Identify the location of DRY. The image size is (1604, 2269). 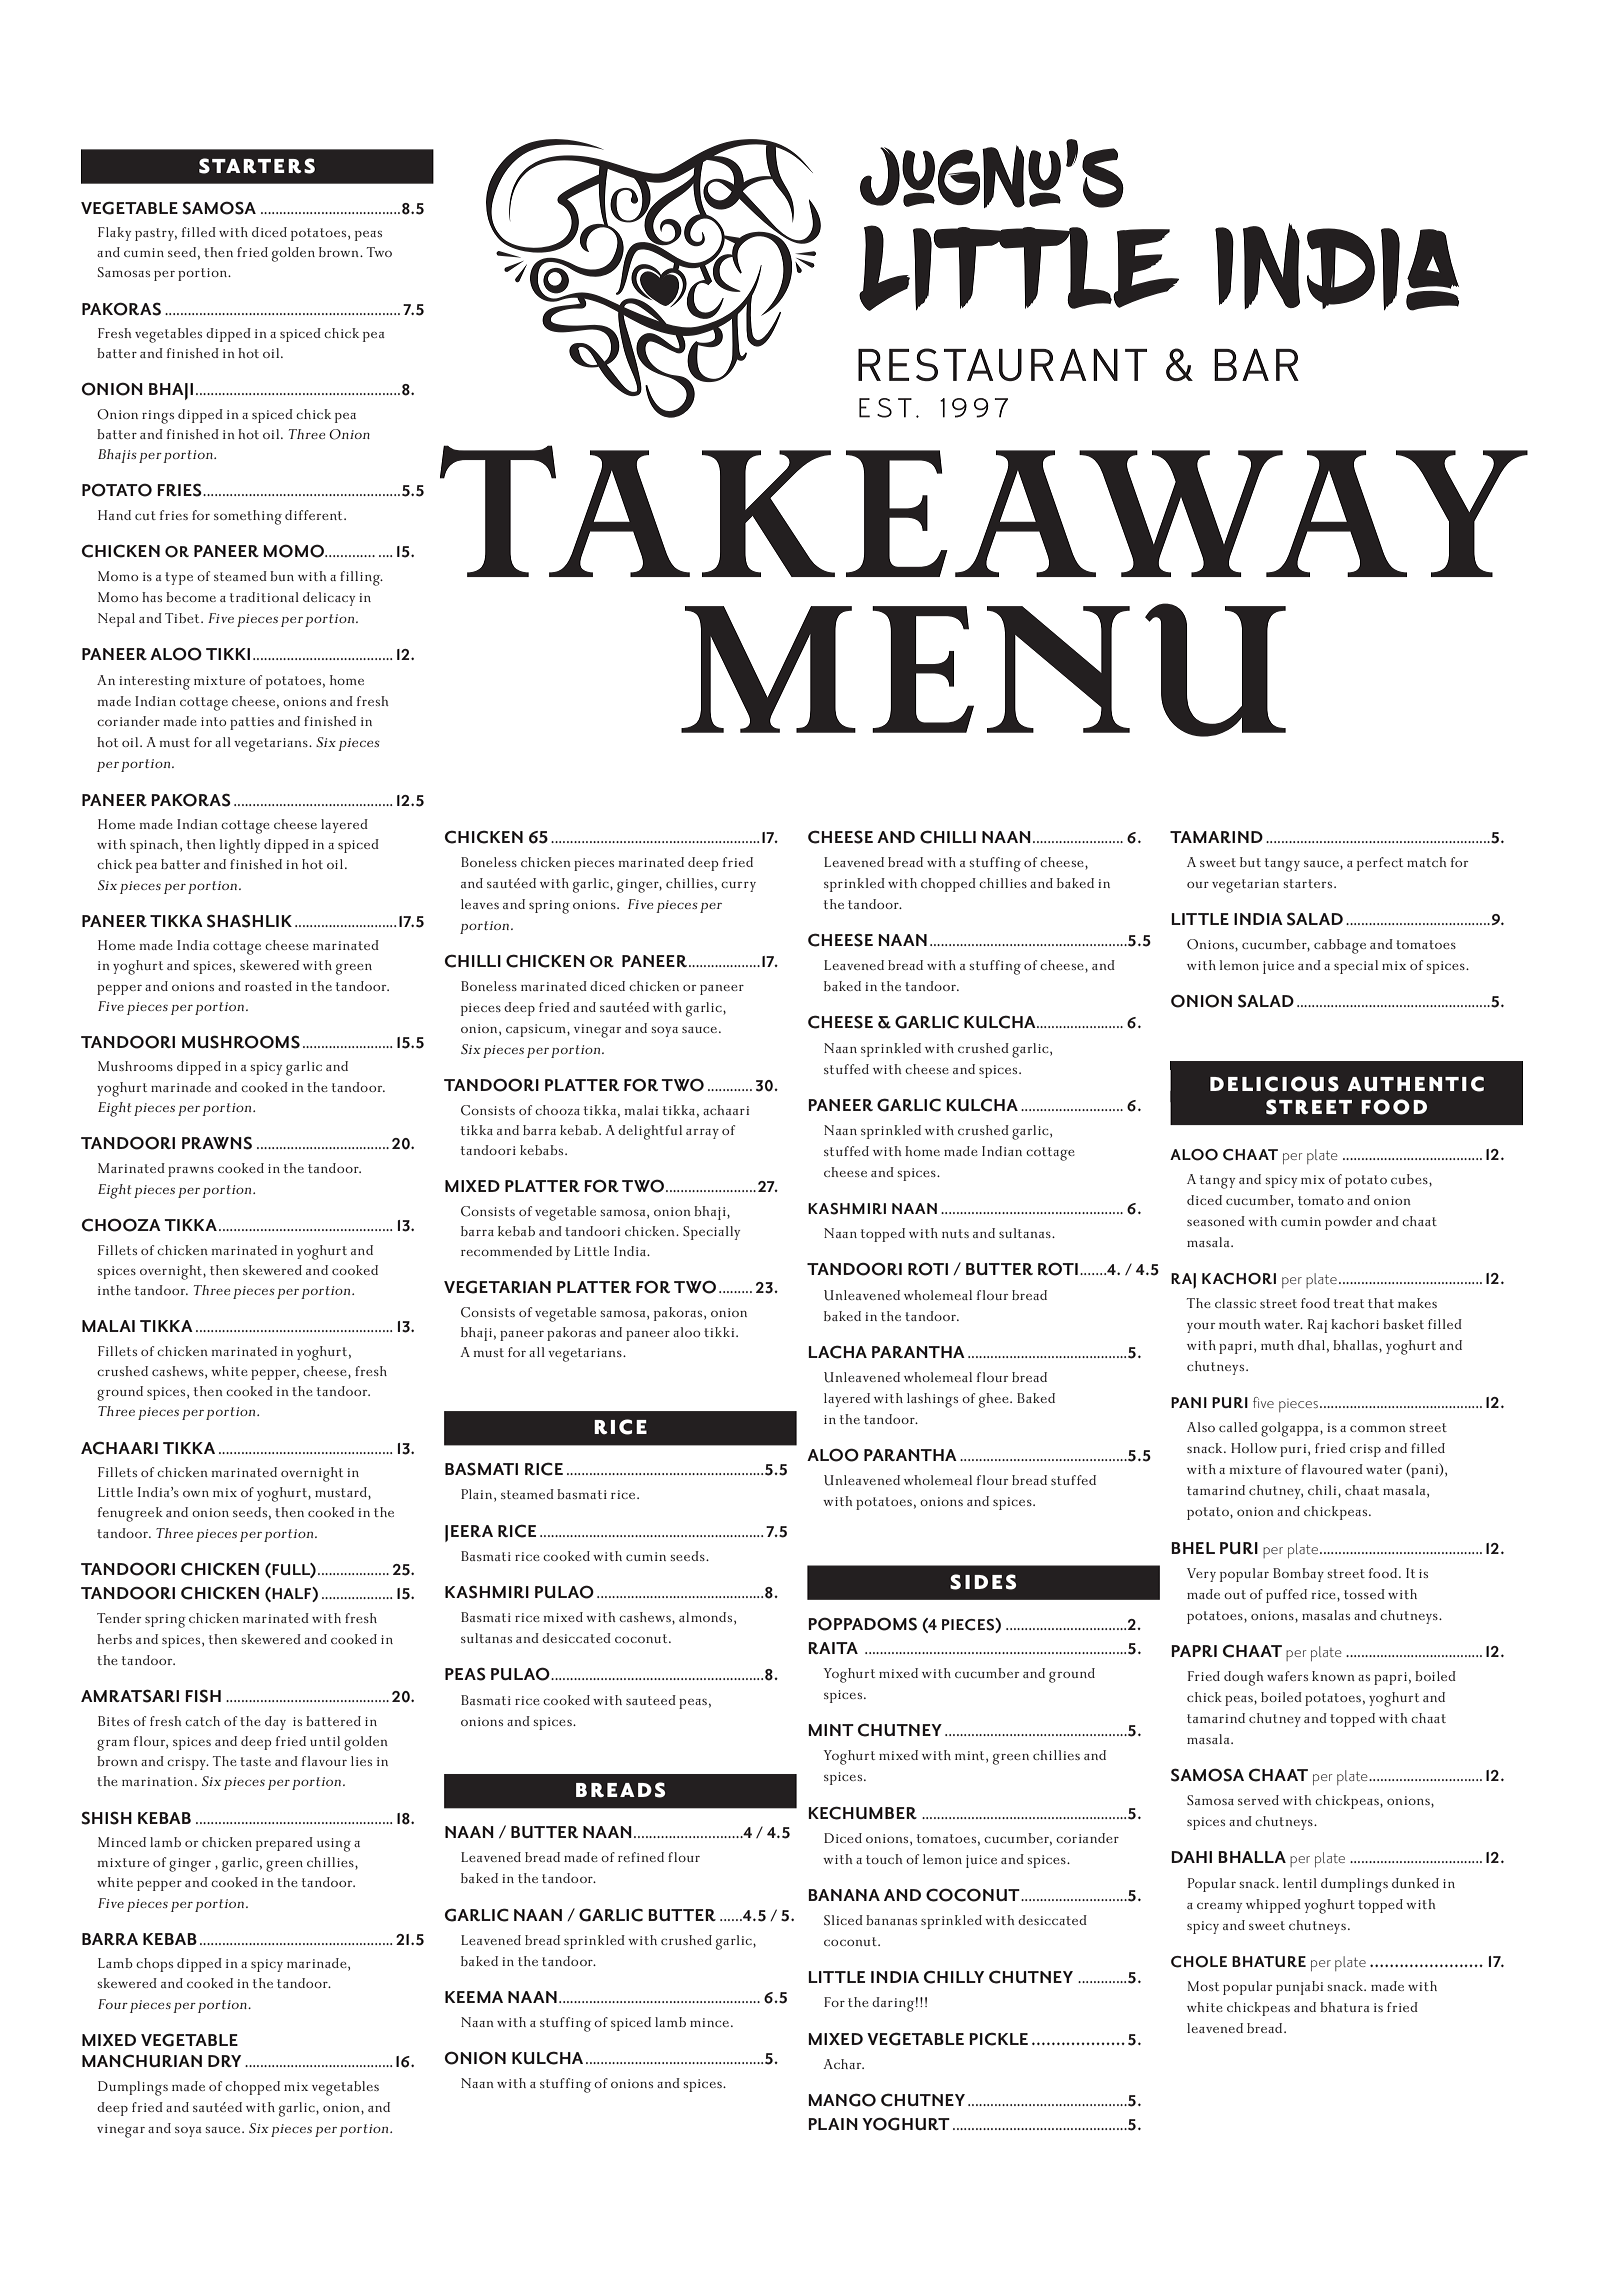
(224, 2061).
